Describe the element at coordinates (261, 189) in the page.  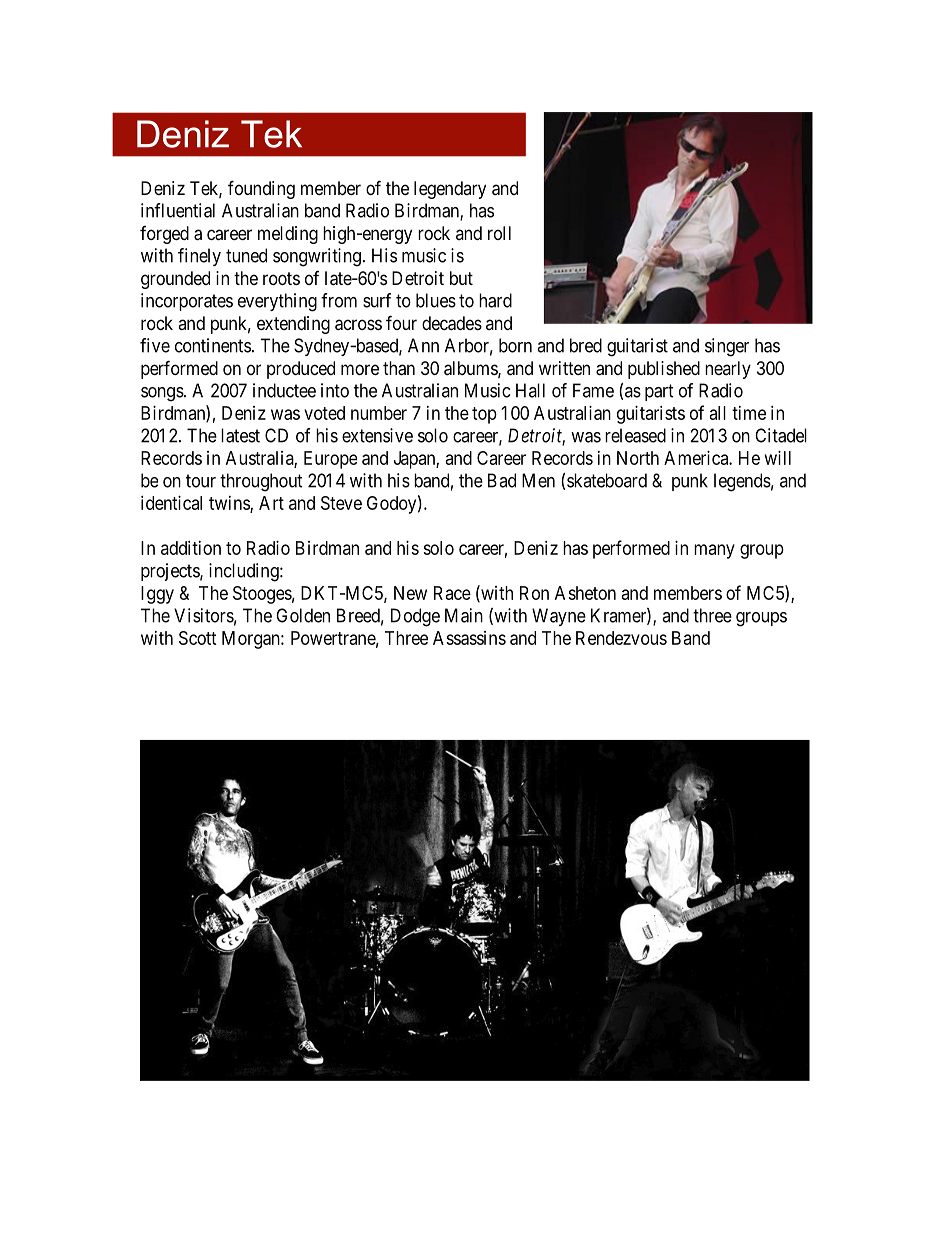
I see `founding` at that location.
